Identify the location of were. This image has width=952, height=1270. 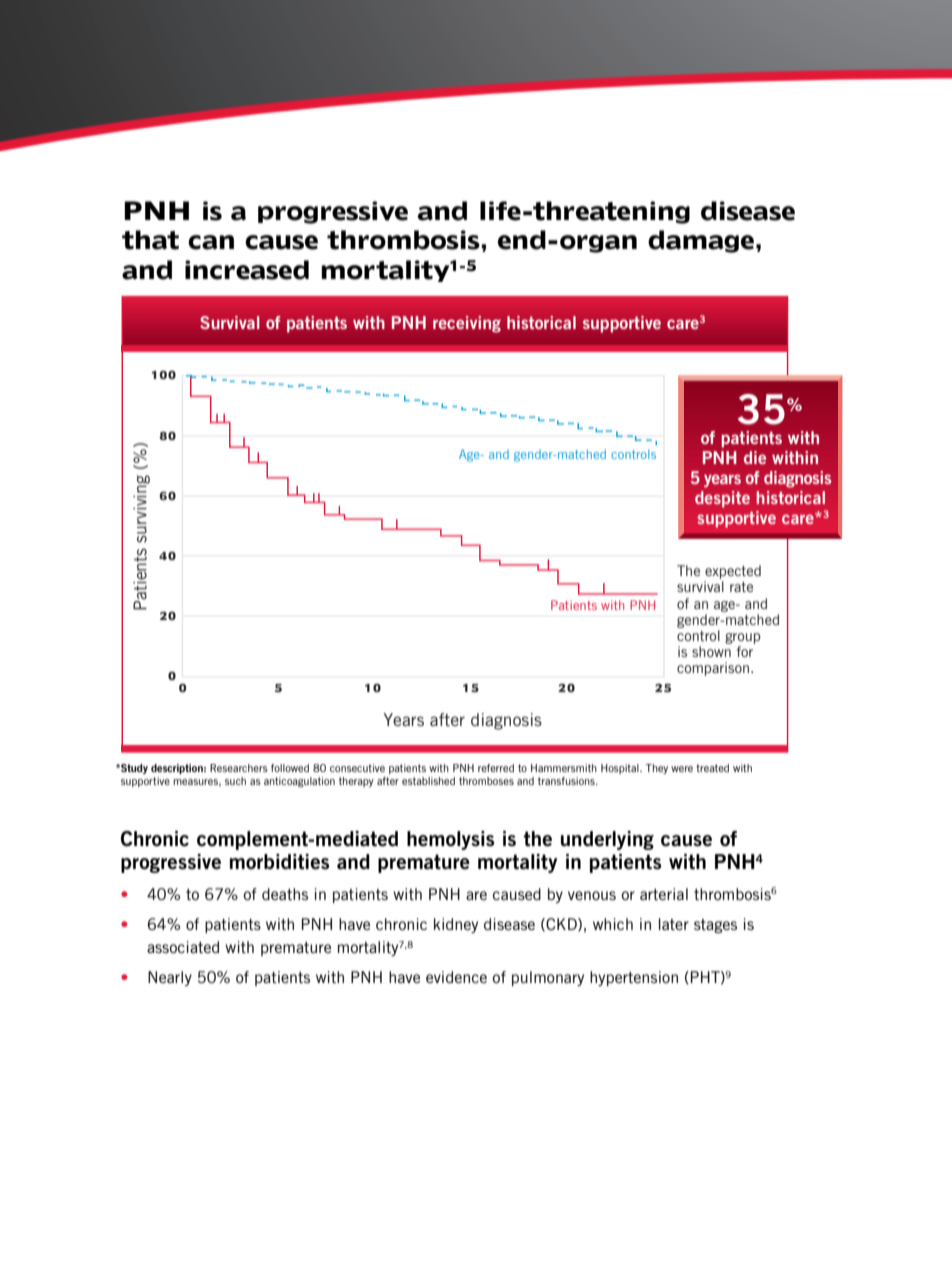
(682, 769).
